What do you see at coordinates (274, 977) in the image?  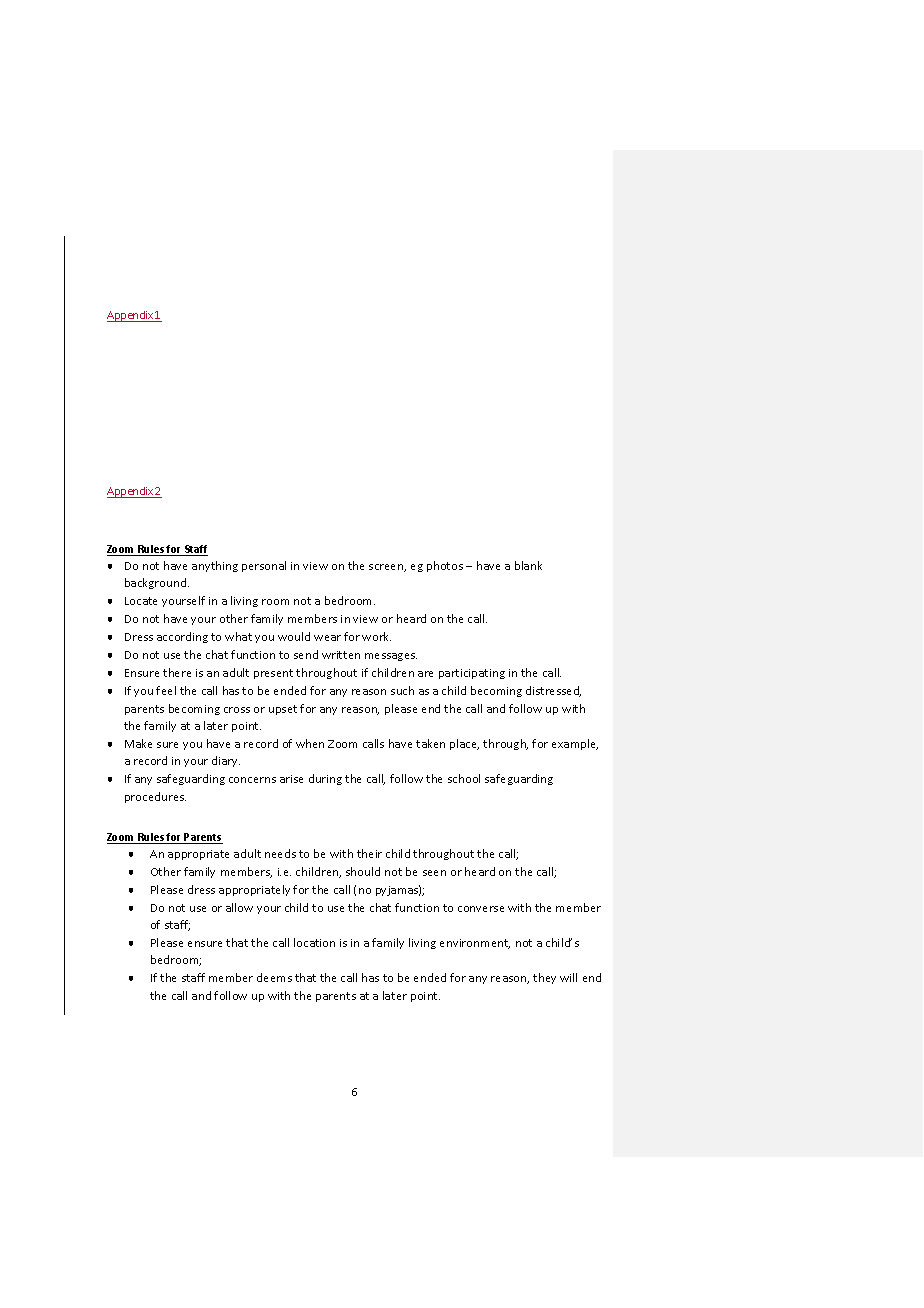 I see `deems` at bounding box center [274, 977].
